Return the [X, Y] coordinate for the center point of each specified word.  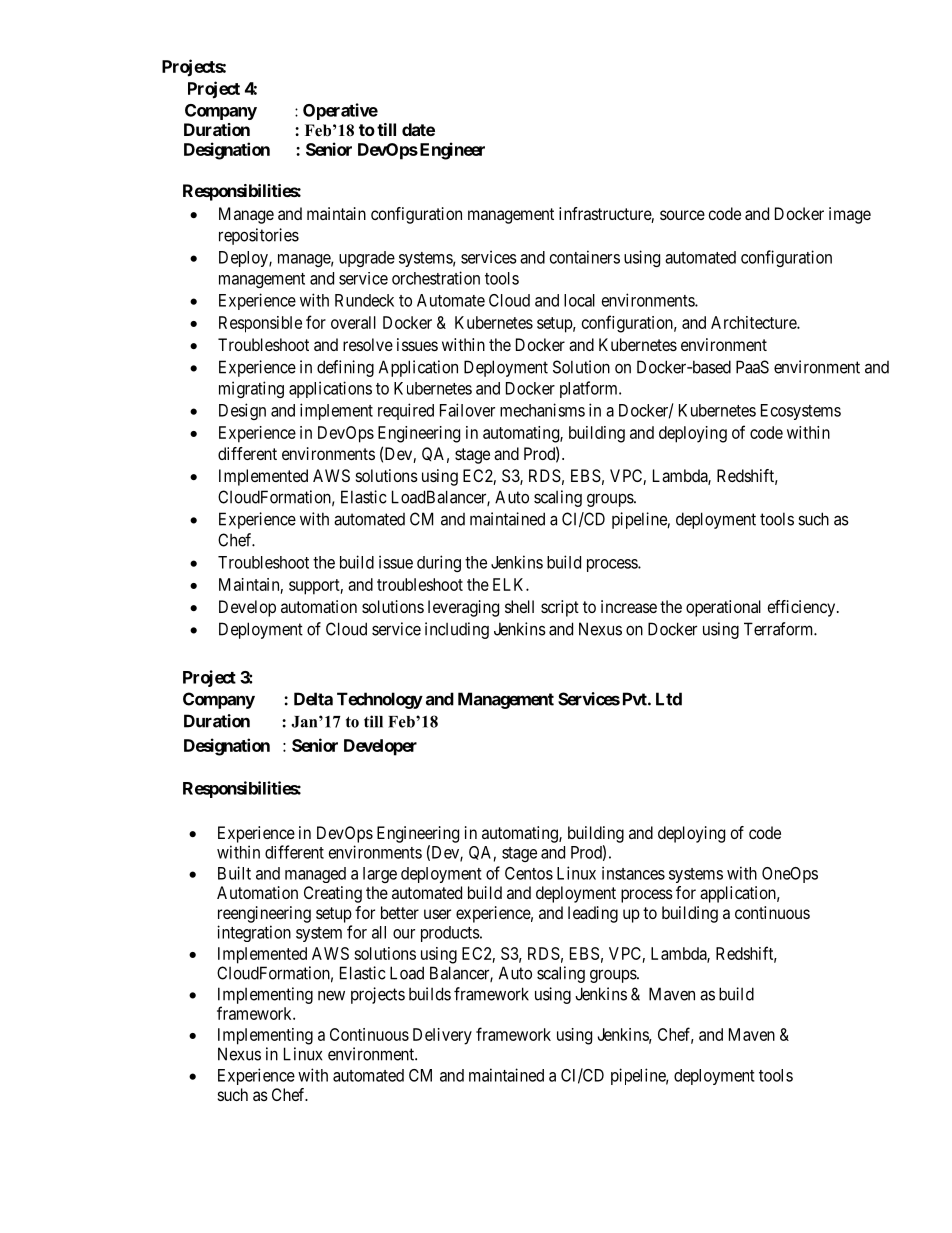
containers [585, 257]
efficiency [803, 608]
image [850, 215]
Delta [313, 699]
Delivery [442, 1036]
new [331, 996]
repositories [259, 236]
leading [593, 914]
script [560, 608]
